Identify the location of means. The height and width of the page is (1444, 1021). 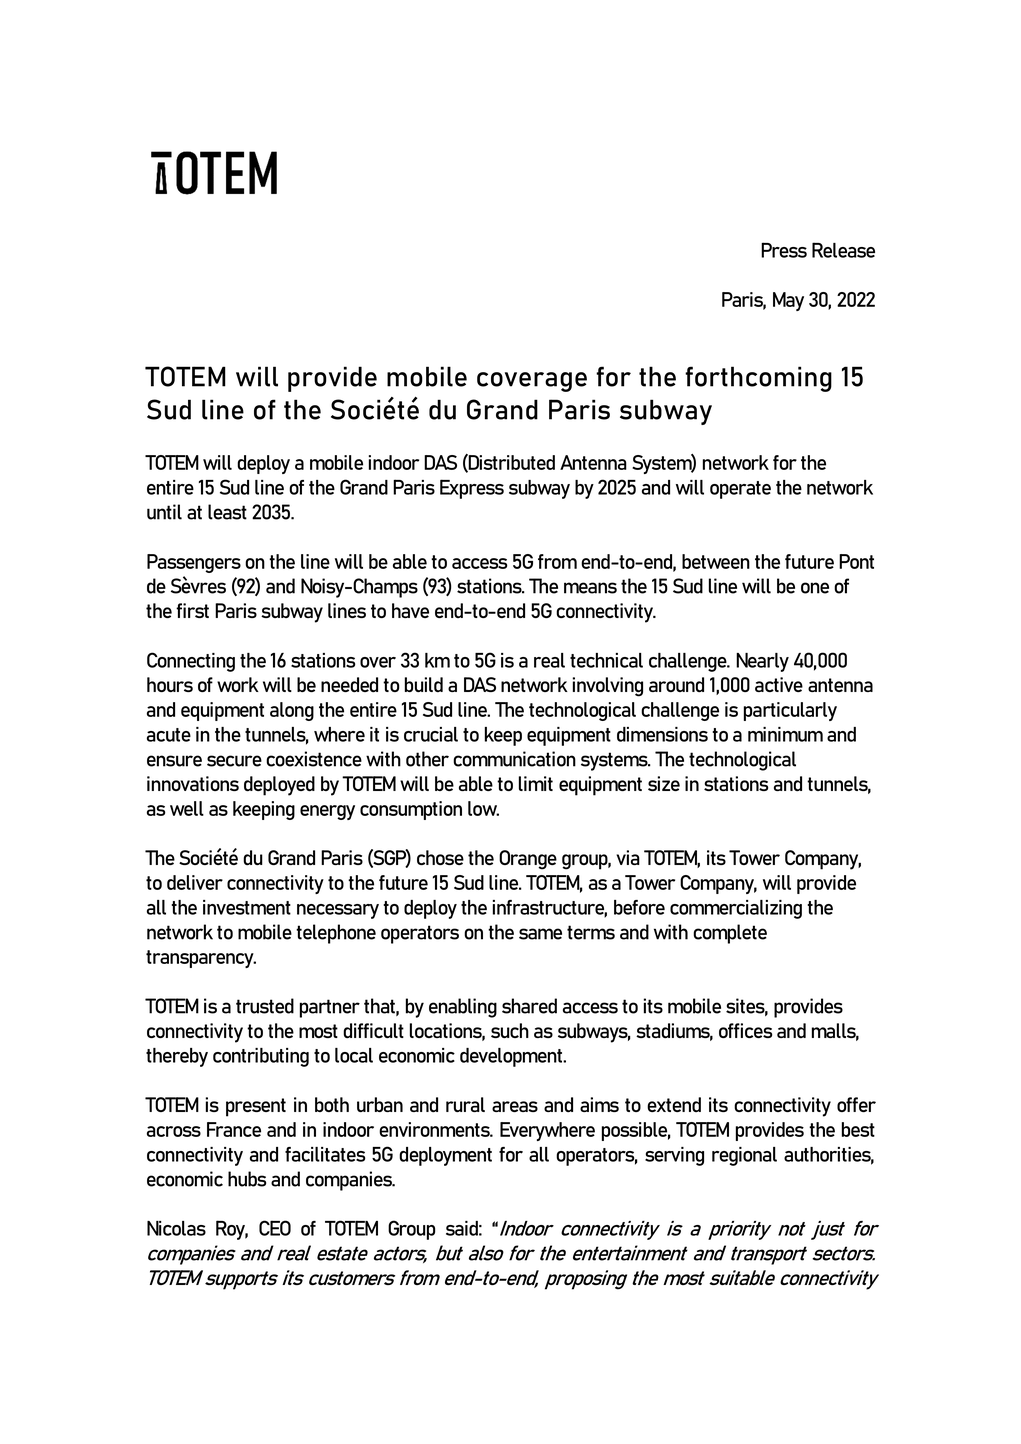
(590, 588).
